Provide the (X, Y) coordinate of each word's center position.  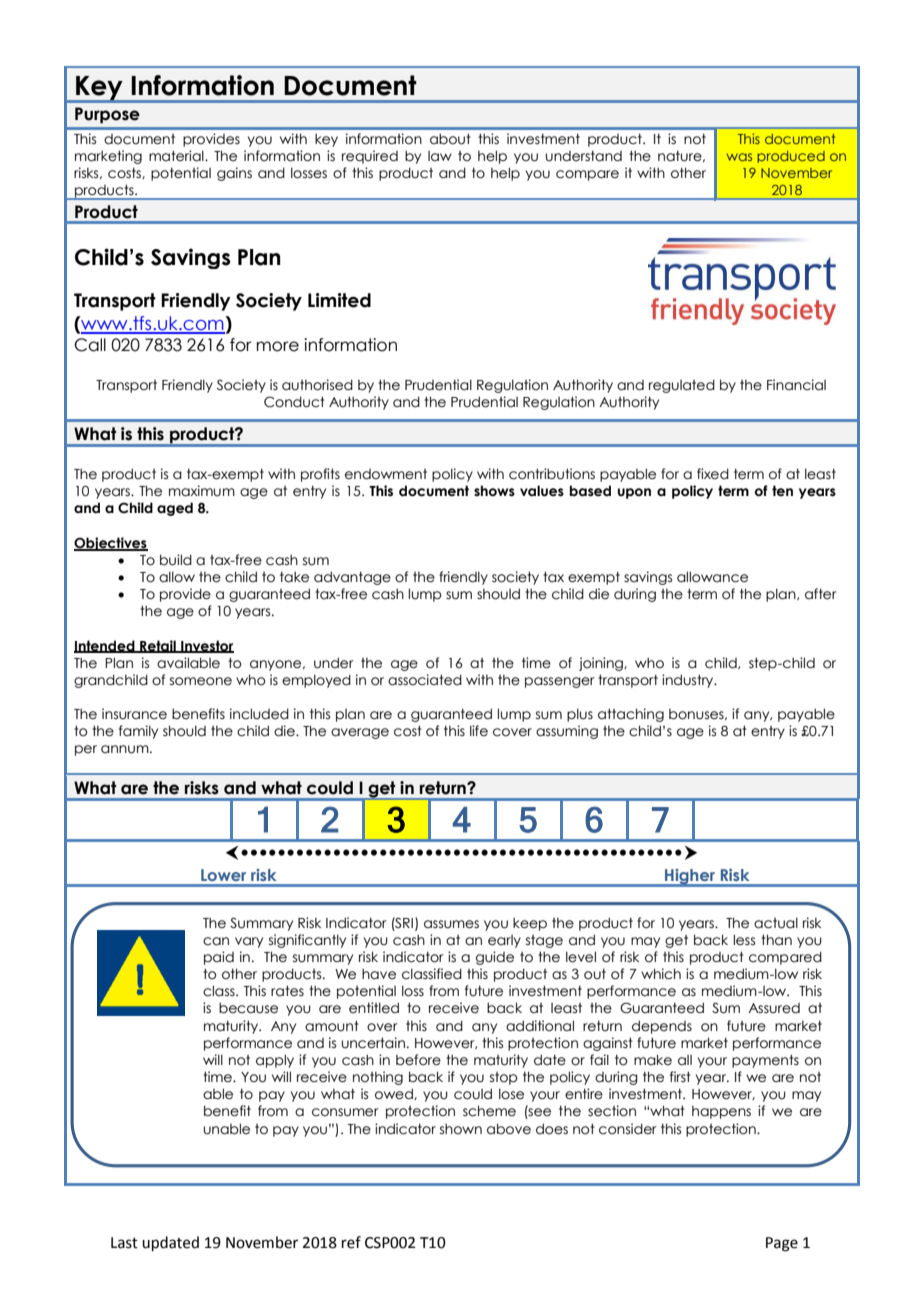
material (177, 156)
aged (175, 509)
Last (124, 1243)
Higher (690, 878)
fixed (713, 474)
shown (461, 1129)
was (739, 157)
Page (782, 1244)
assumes (451, 924)
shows (494, 491)
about (450, 139)
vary (249, 942)
